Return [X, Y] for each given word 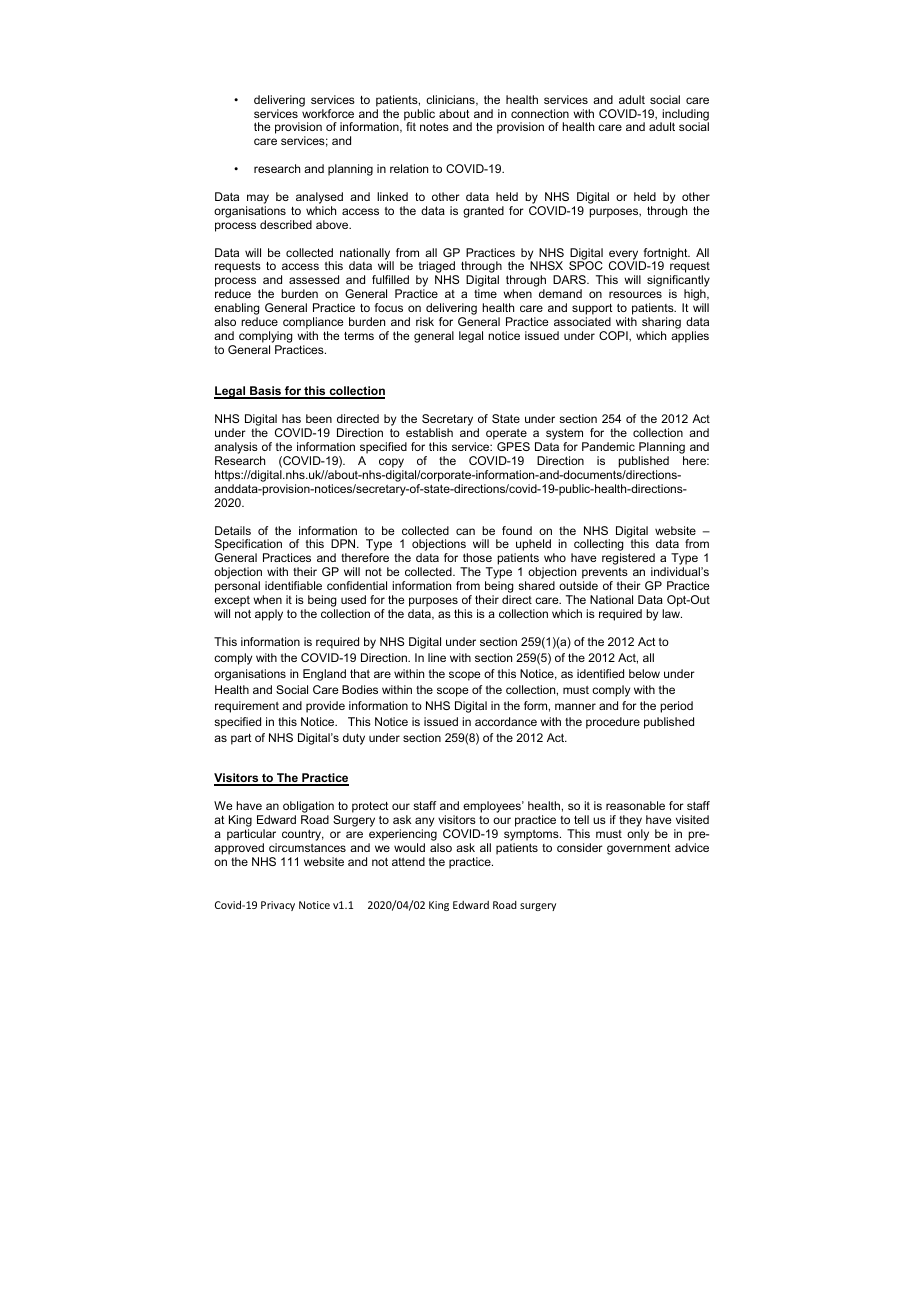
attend [408, 861]
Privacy [278, 906]
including [684, 116]
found [517, 530]
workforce [328, 113]
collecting [597, 546]
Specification [248, 546]
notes [434, 126]
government [639, 849]
